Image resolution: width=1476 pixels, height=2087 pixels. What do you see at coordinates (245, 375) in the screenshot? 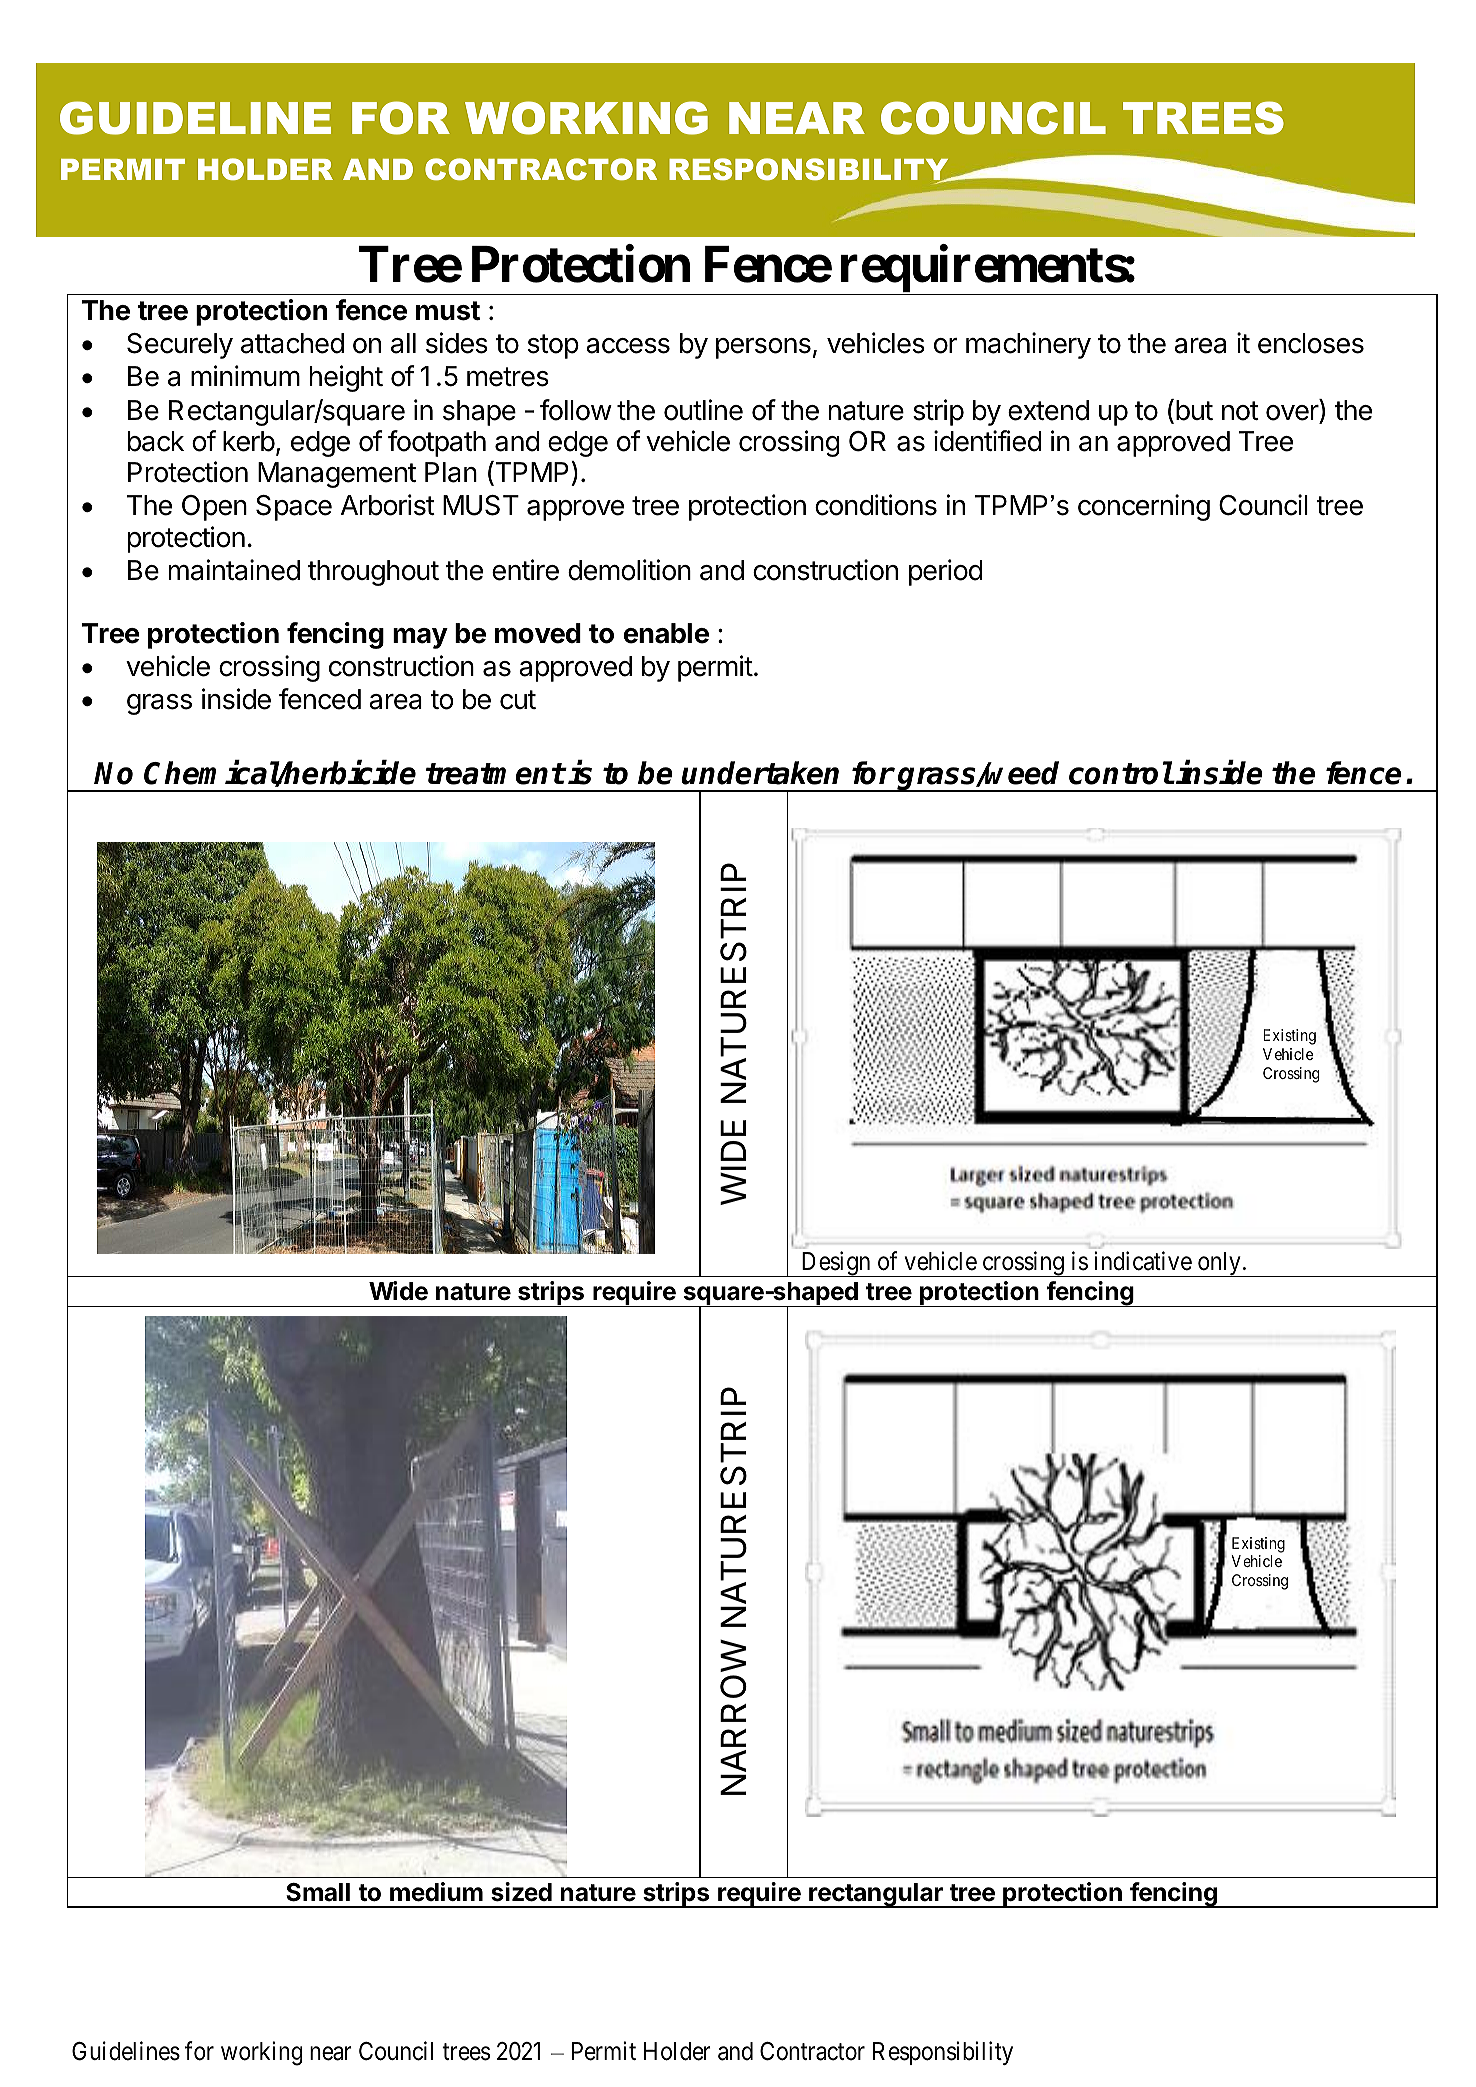
I see `minimum` at bounding box center [245, 375].
